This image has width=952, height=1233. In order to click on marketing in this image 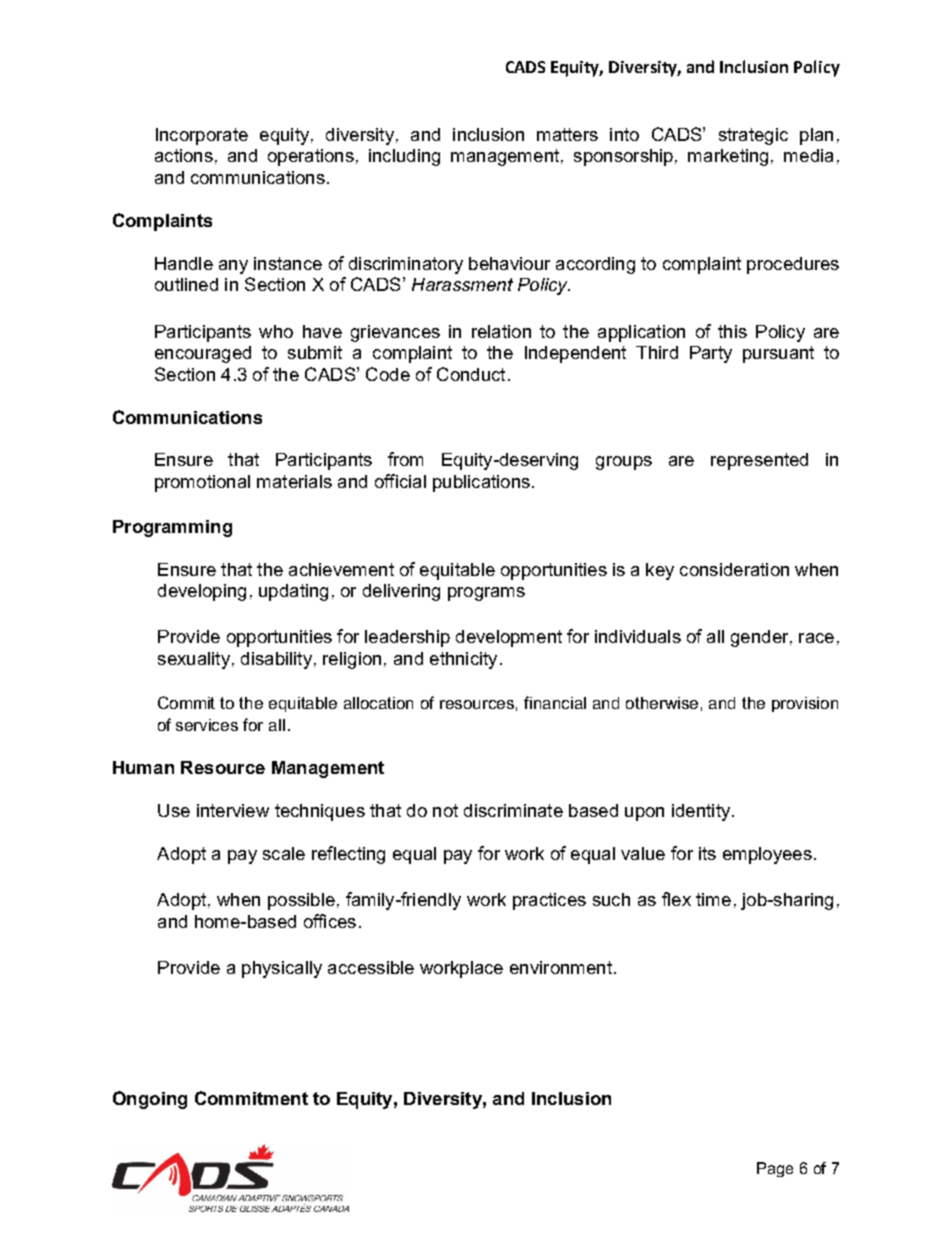, I will do `click(728, 157)`.
